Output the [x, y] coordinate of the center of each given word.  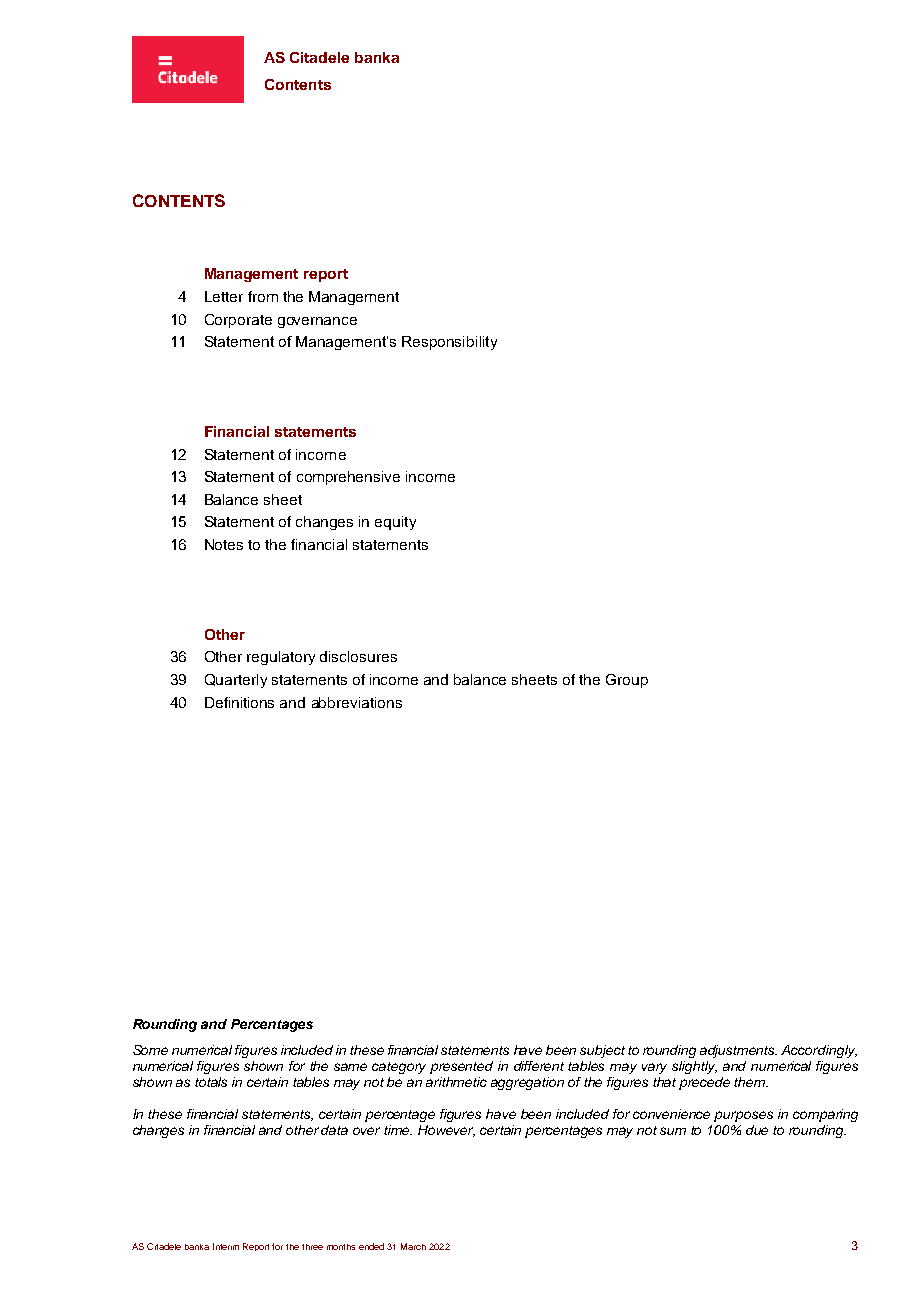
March [413, 1246]
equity [395, 523]
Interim [226, 1246]
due [757, 1130]
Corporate [238, 321]
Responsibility [449, 343]
